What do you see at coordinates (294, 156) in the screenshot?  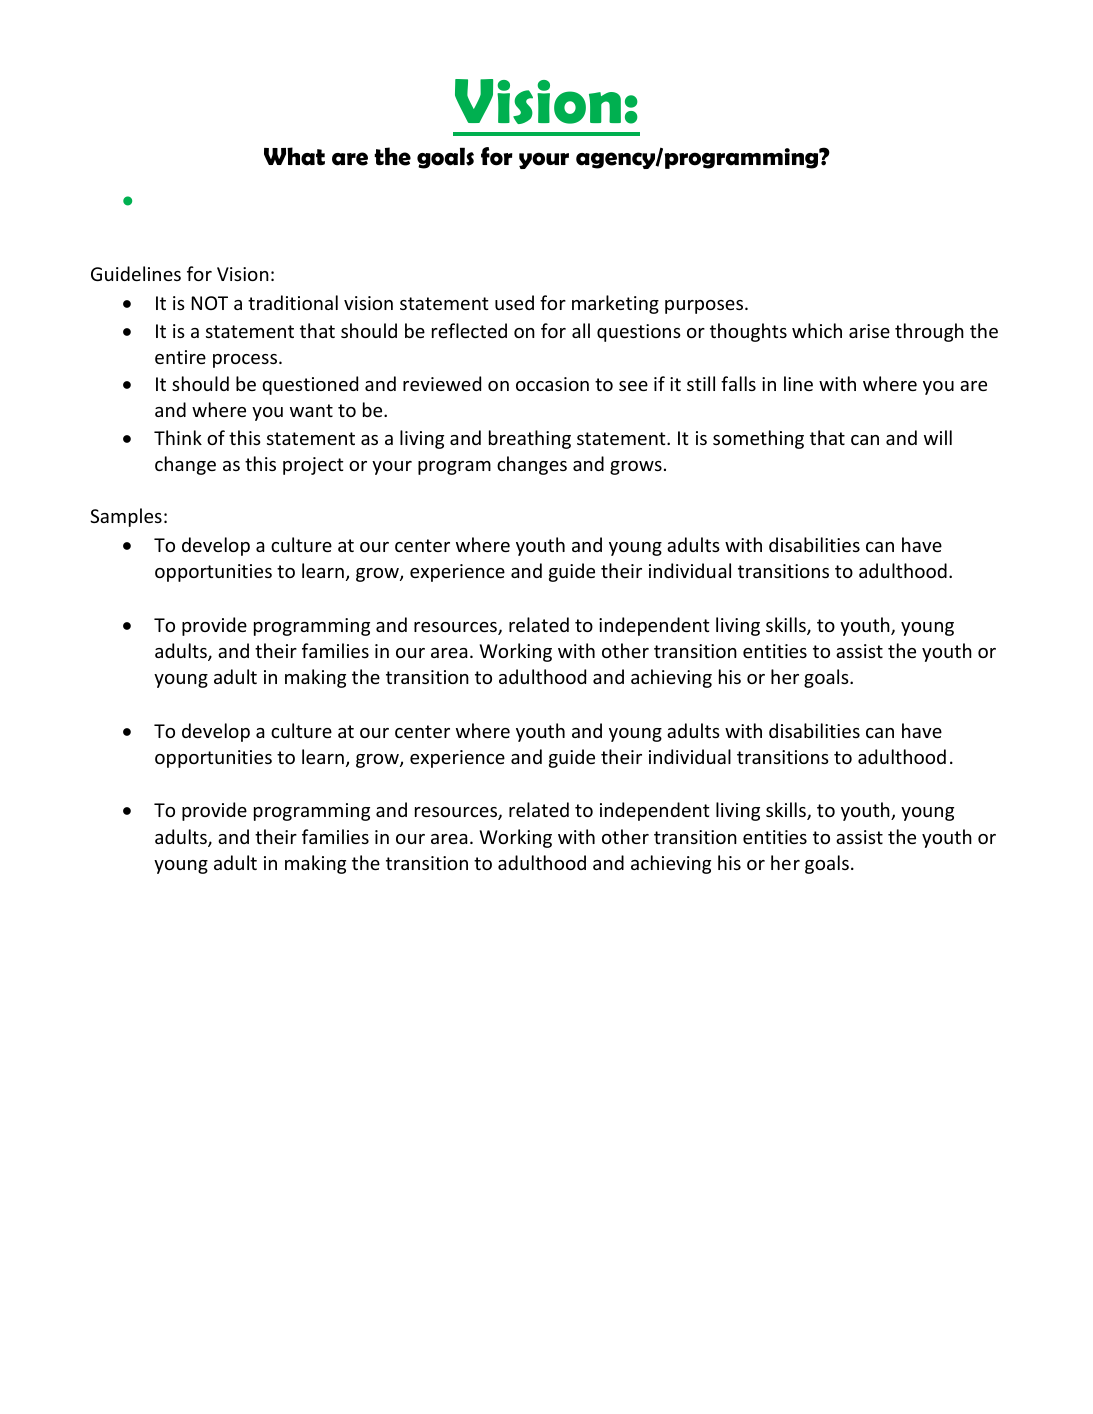 I see `What` at bounding box center [294, 156].
